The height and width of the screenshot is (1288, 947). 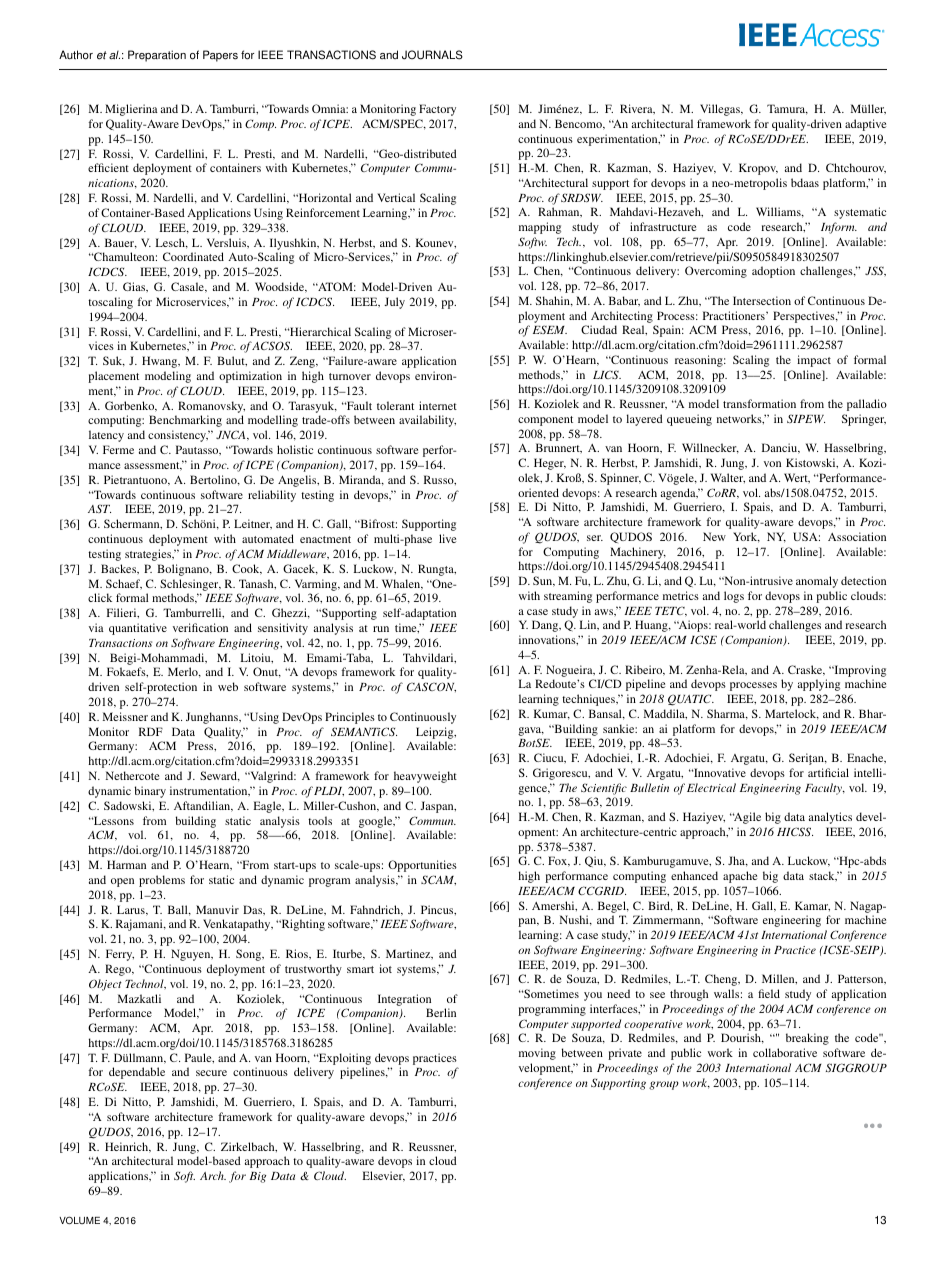 I want to click on strategies, so click(x=149, y=555).
